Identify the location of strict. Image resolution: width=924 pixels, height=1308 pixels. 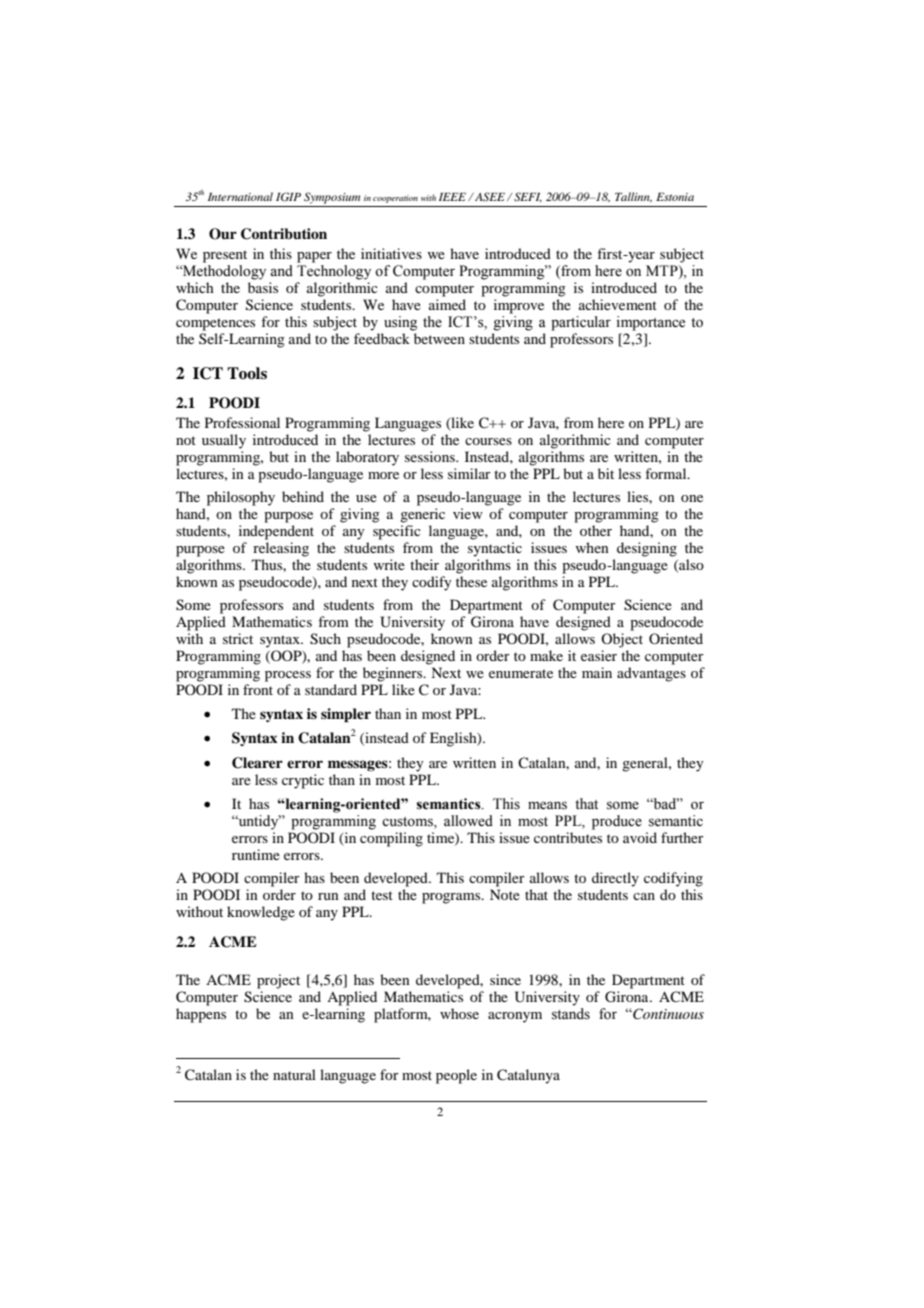
(238, 638).
